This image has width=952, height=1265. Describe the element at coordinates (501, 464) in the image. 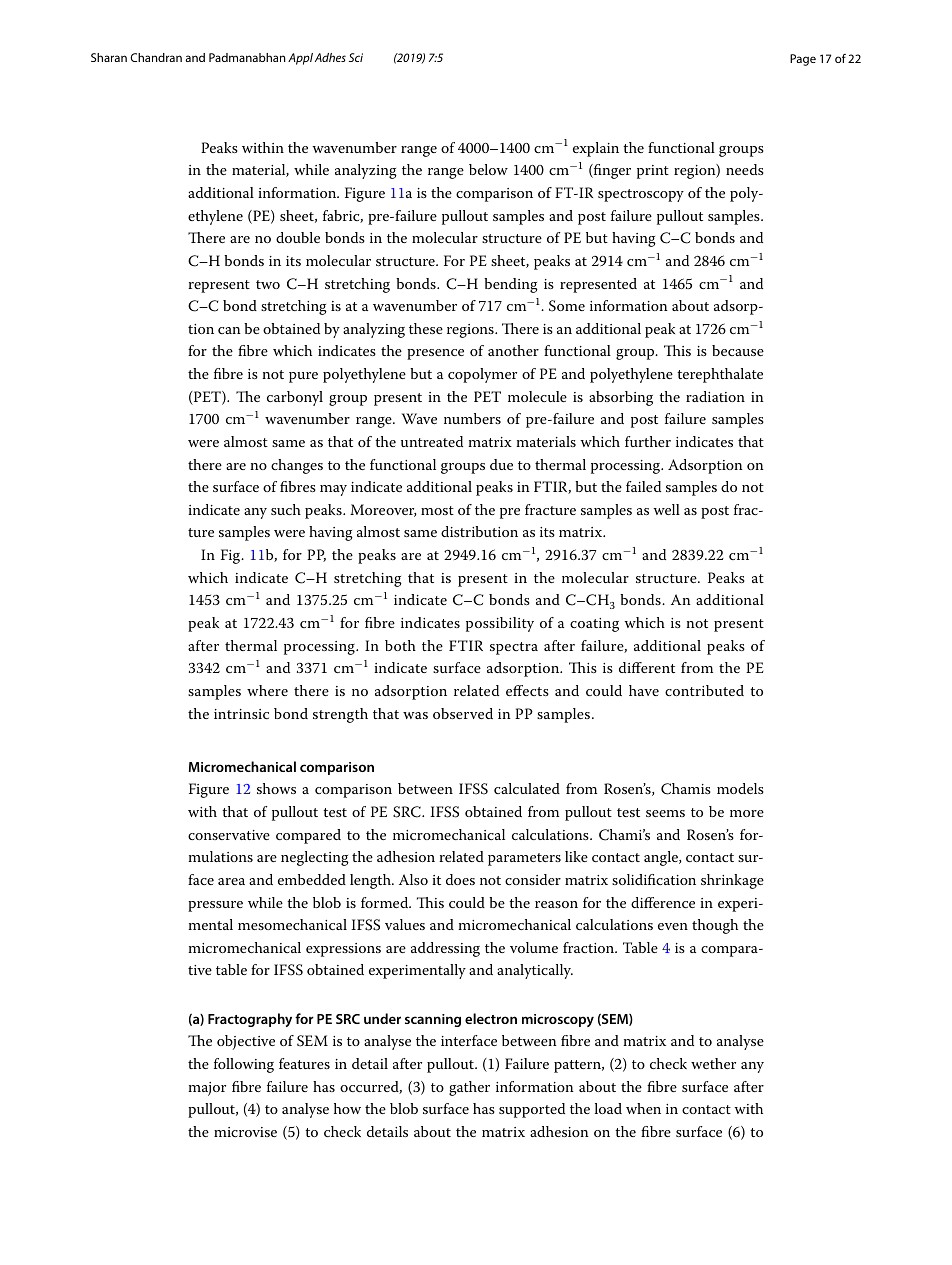

I see `due` at that location.
